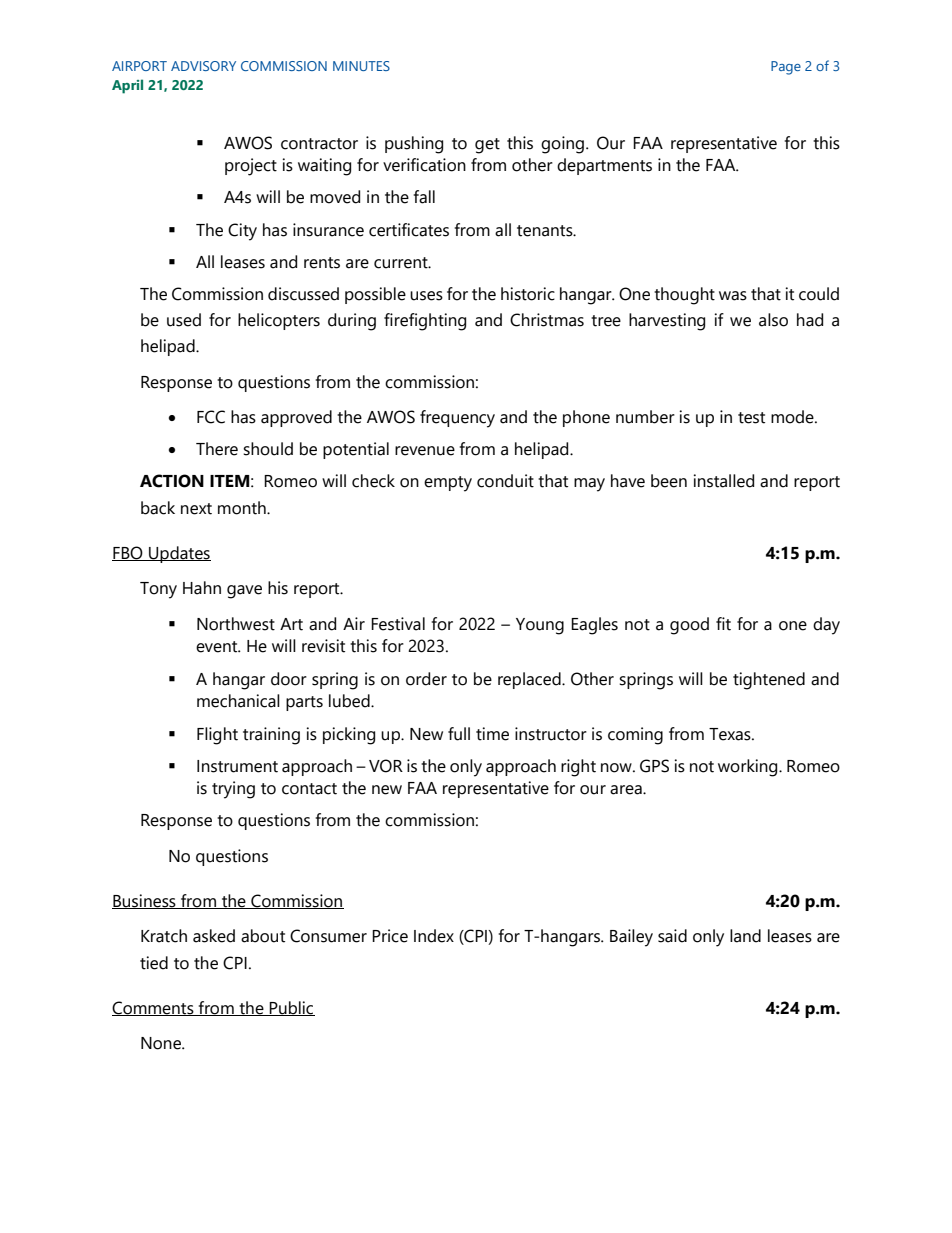 The height and width of the page is (1233, 952). Describe the element at coordinates (233, 790) in the page. I see `trying` at that location.
